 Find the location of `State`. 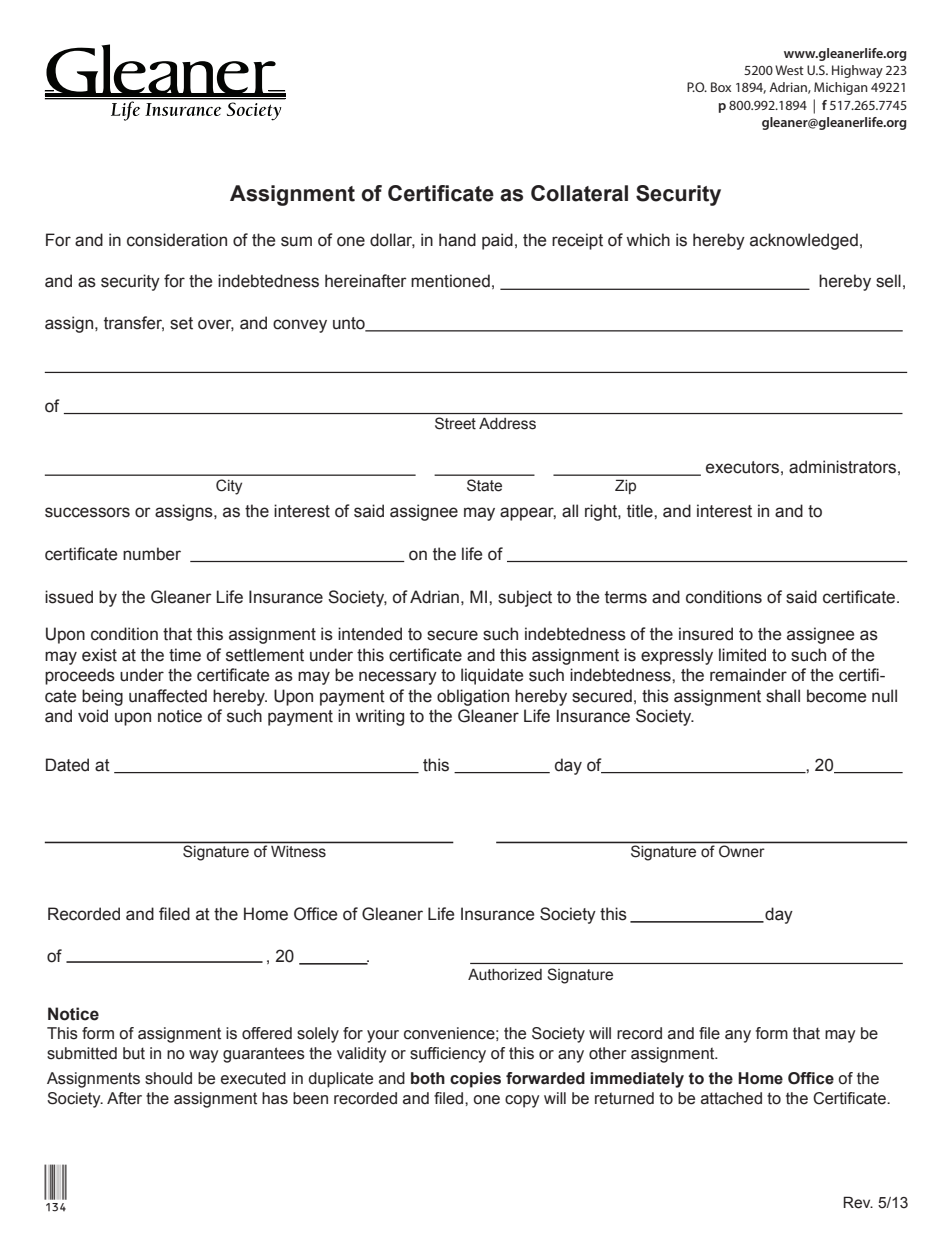

State is located at coordinates (484, 485).
